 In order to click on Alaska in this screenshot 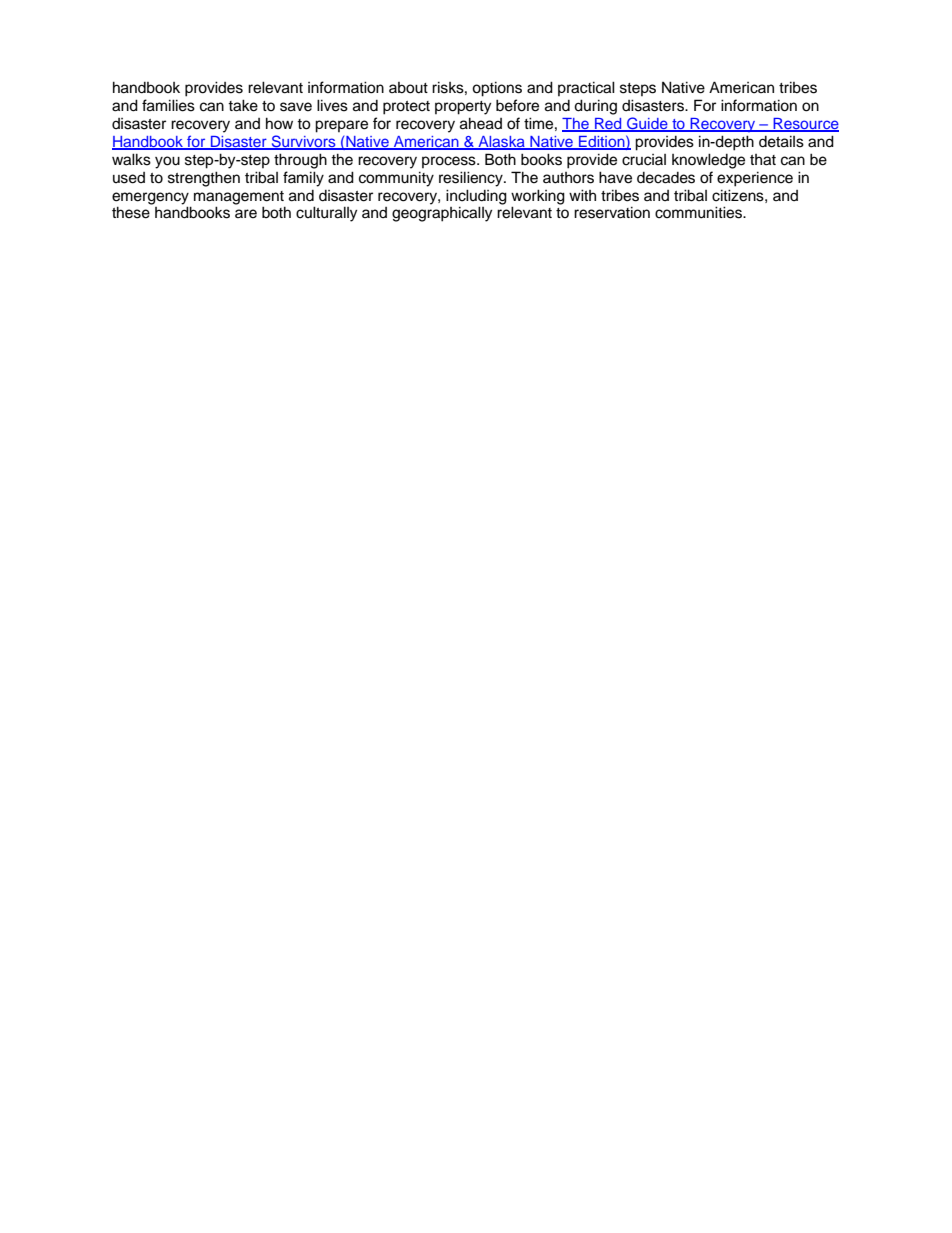, I will do `click(501, 143)`.
